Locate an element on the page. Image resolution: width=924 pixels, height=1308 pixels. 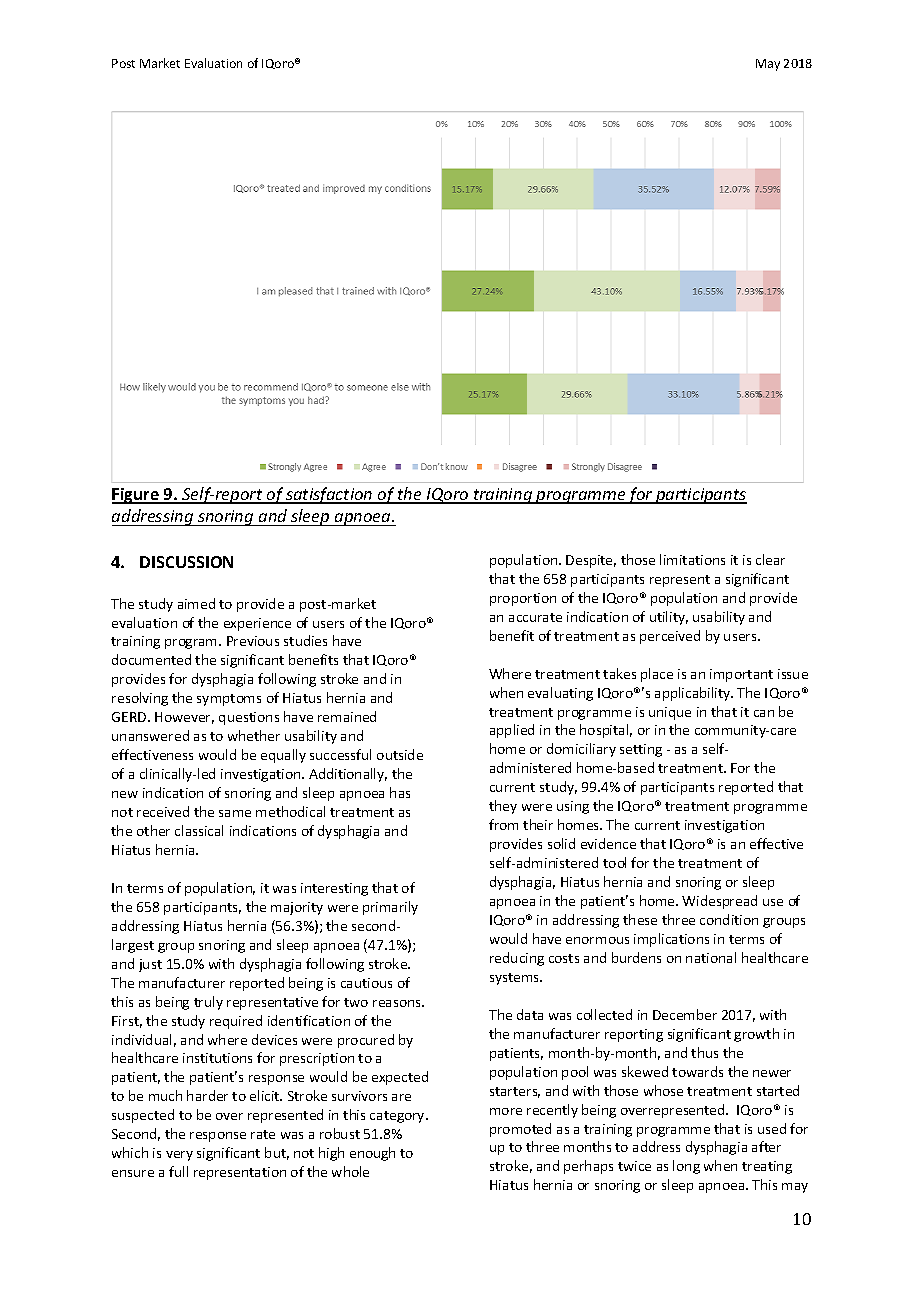
very is located at coordinates (179, 1156).
